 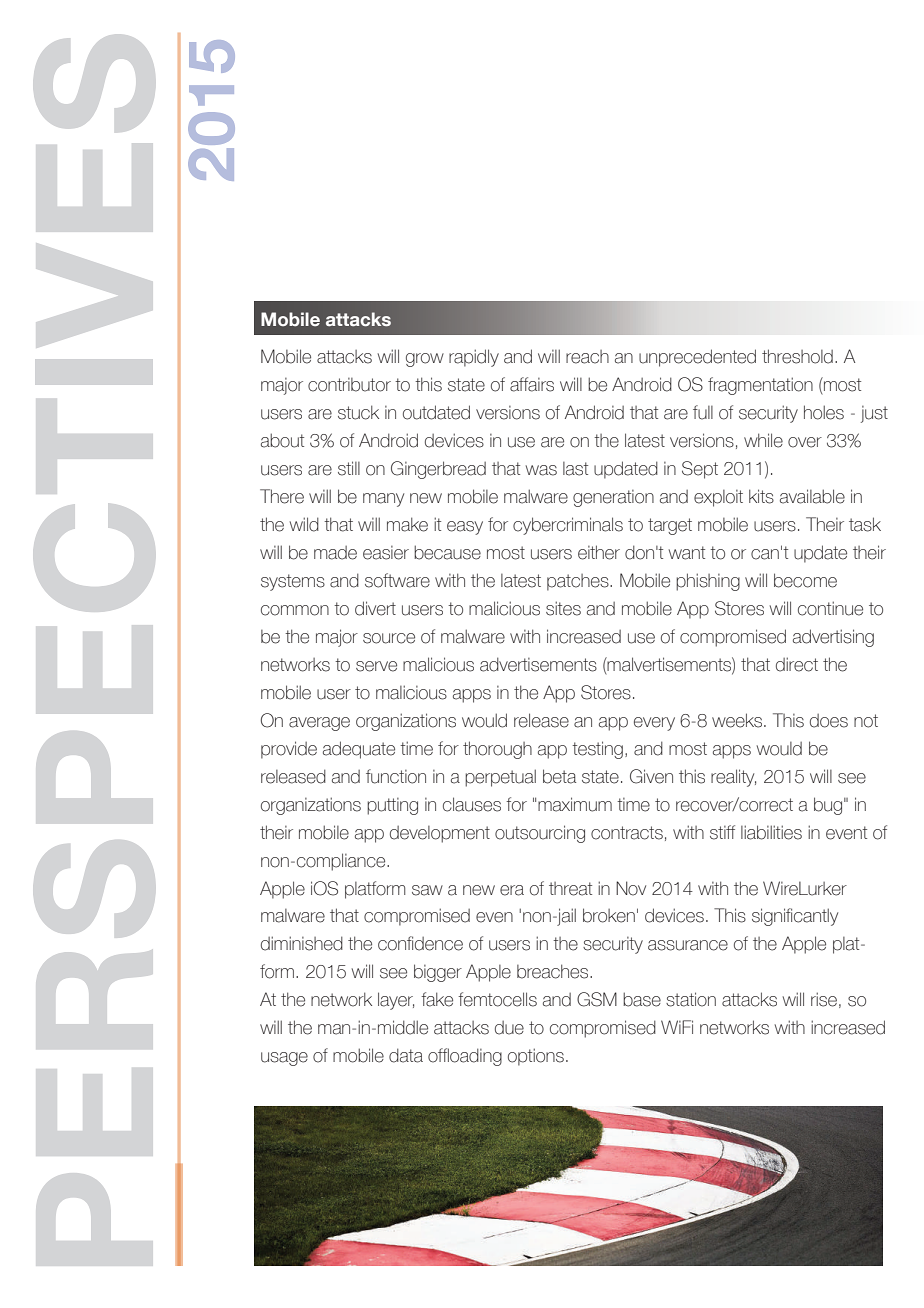 I want to click on divert, so click(x=375, y=608).
